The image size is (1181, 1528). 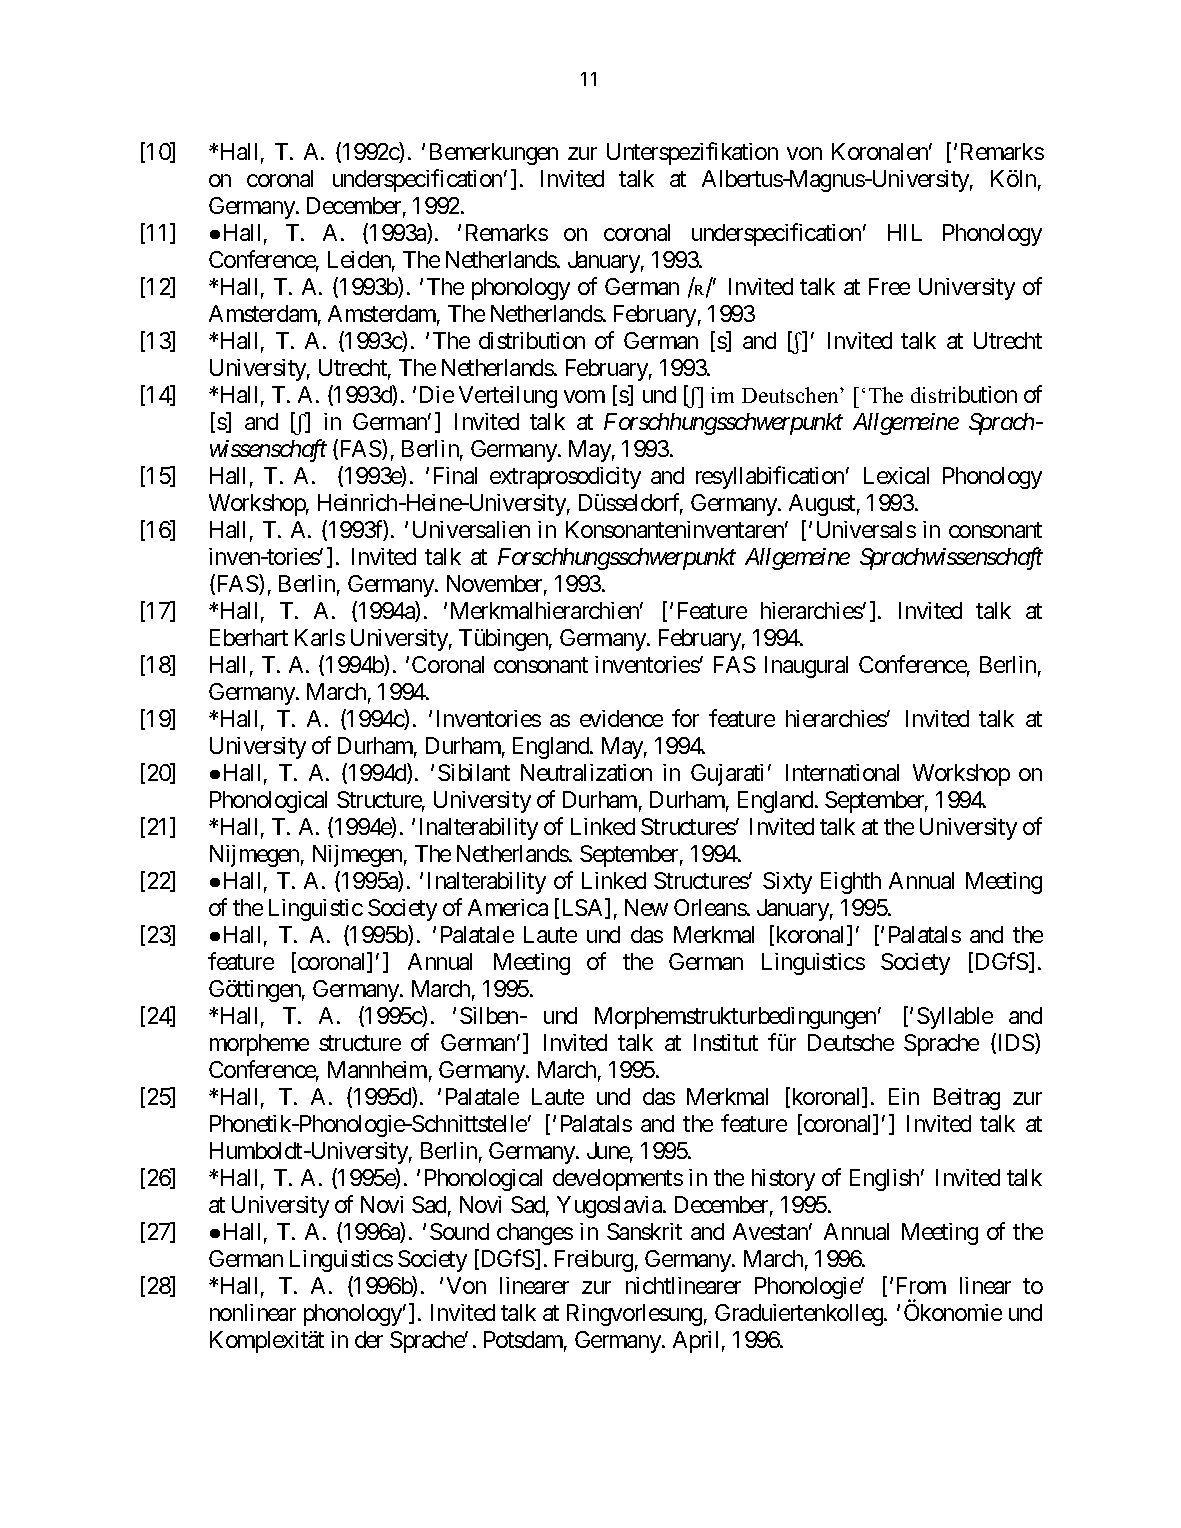 What do you see at coordinates (646, 907) in the screenshot?
I see `New` at bounding box center [646, 907].
